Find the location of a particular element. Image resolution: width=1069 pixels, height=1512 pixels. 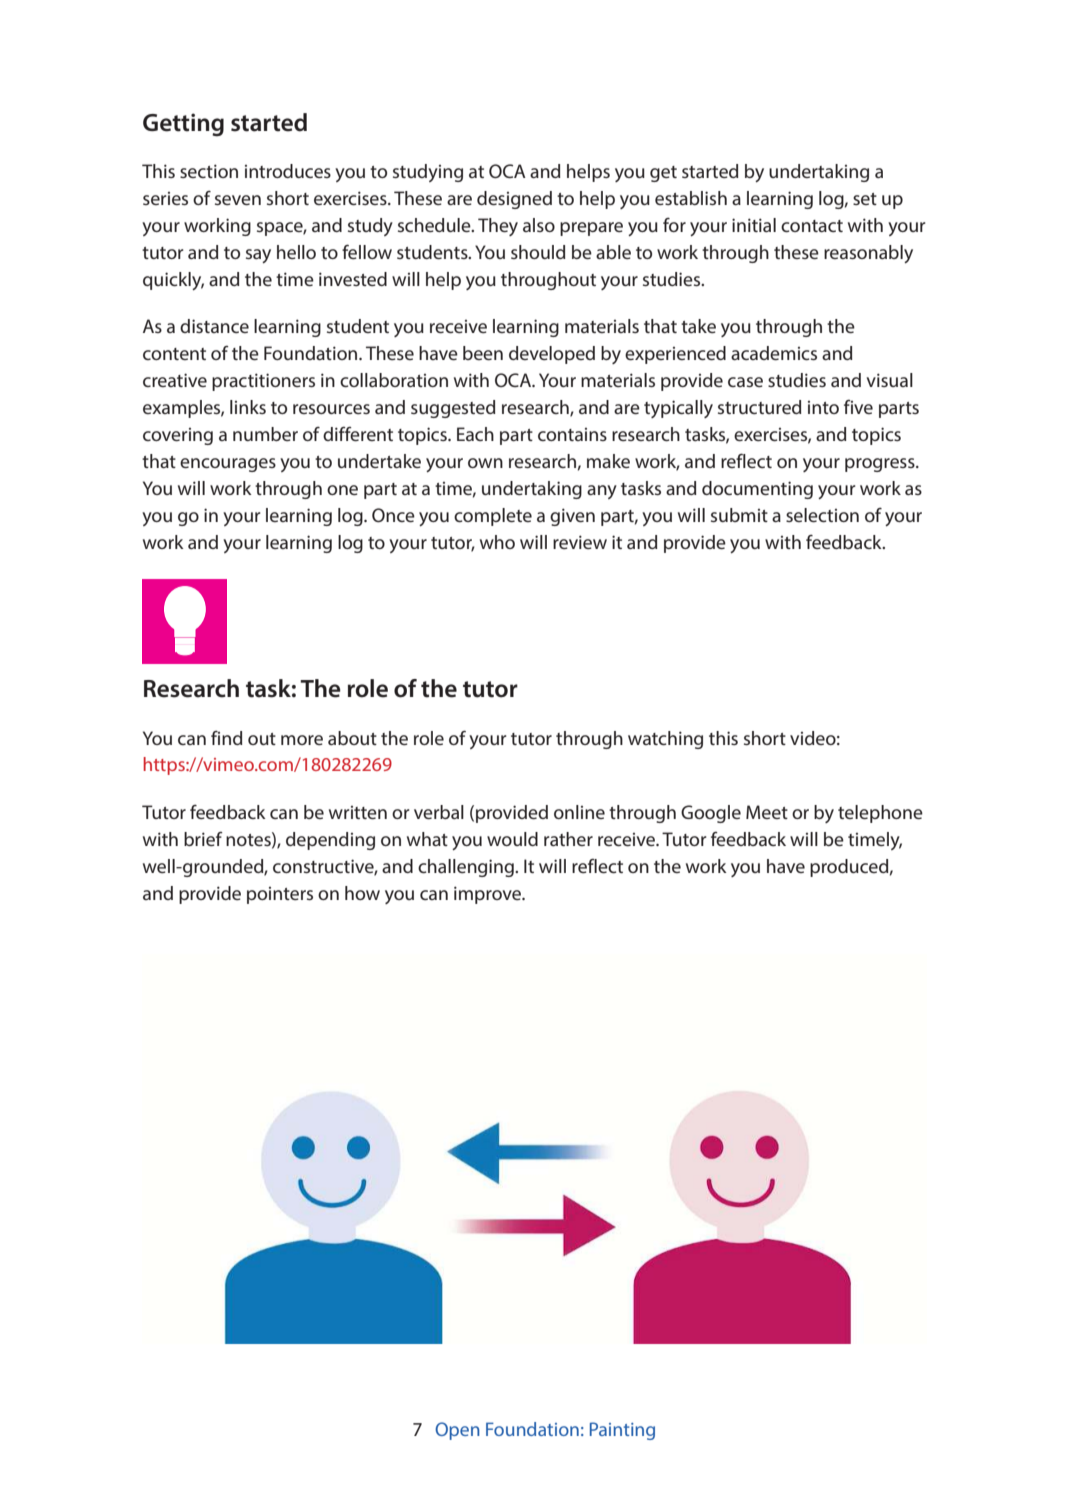

Meet is located at coordinates (767, 812).
